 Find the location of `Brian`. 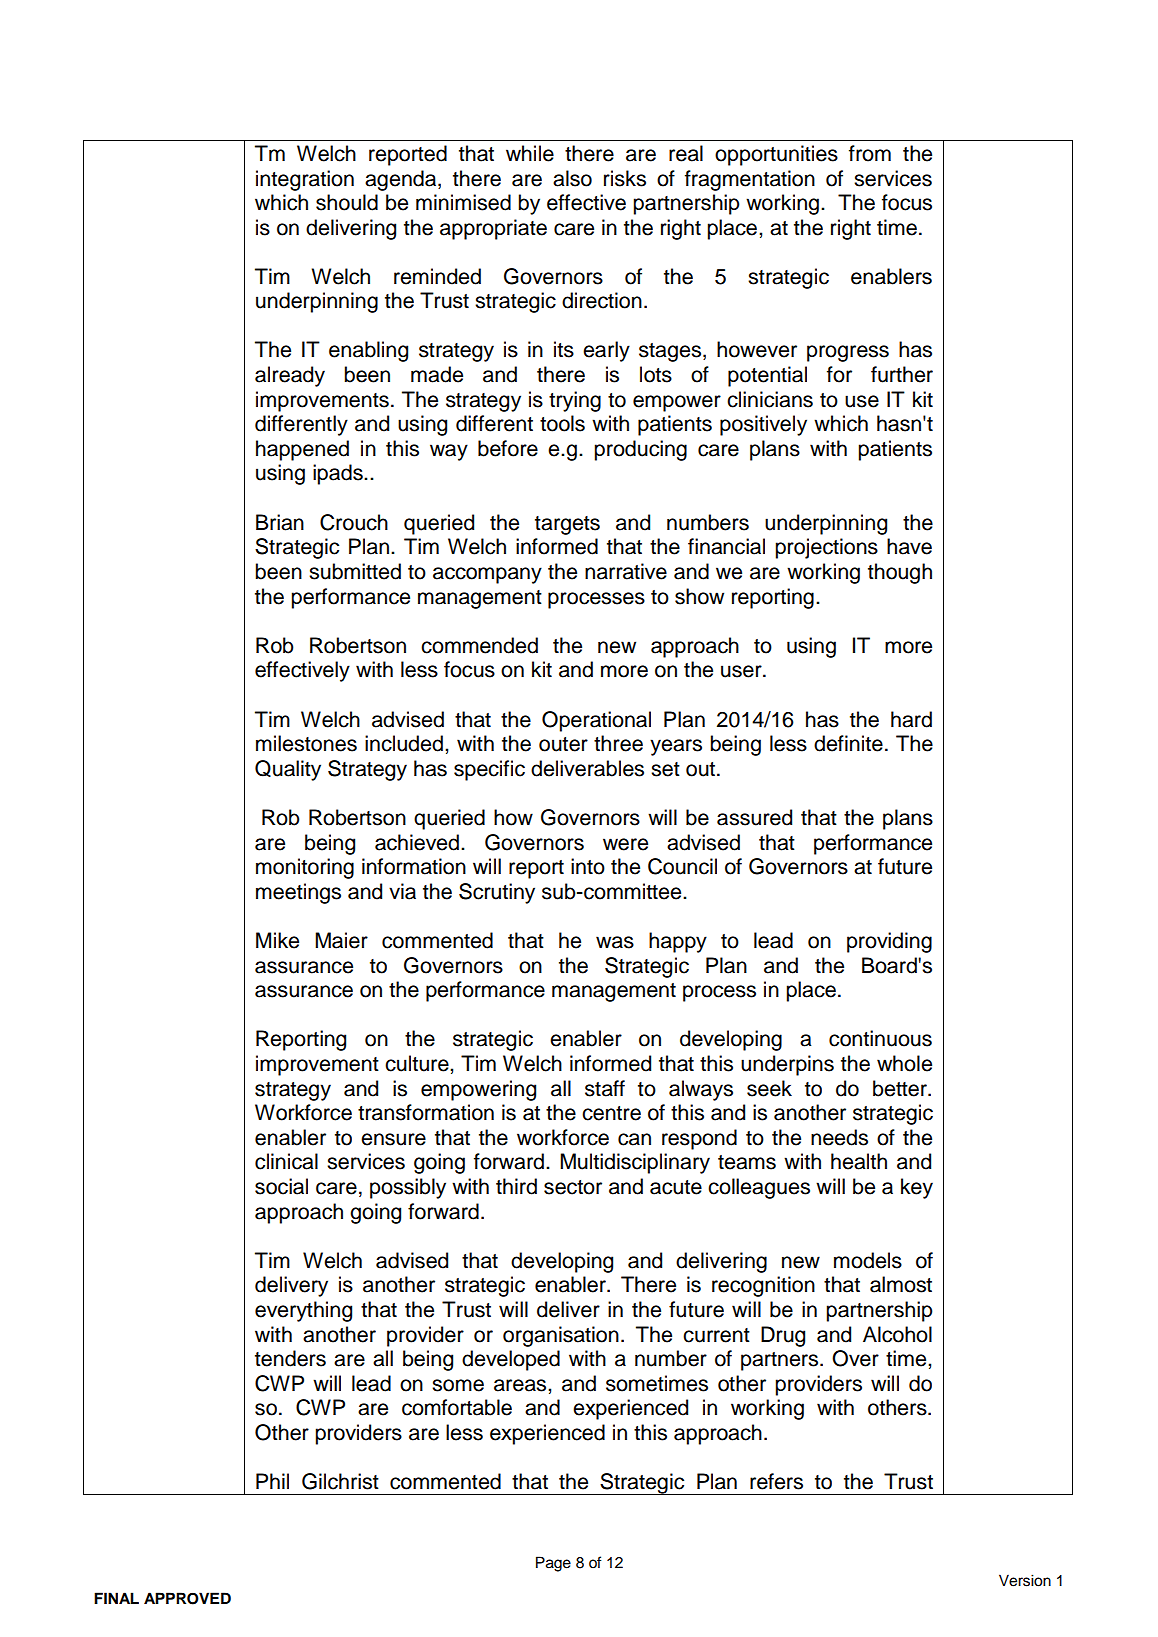

Brian is located at coordinates (280, 522).
